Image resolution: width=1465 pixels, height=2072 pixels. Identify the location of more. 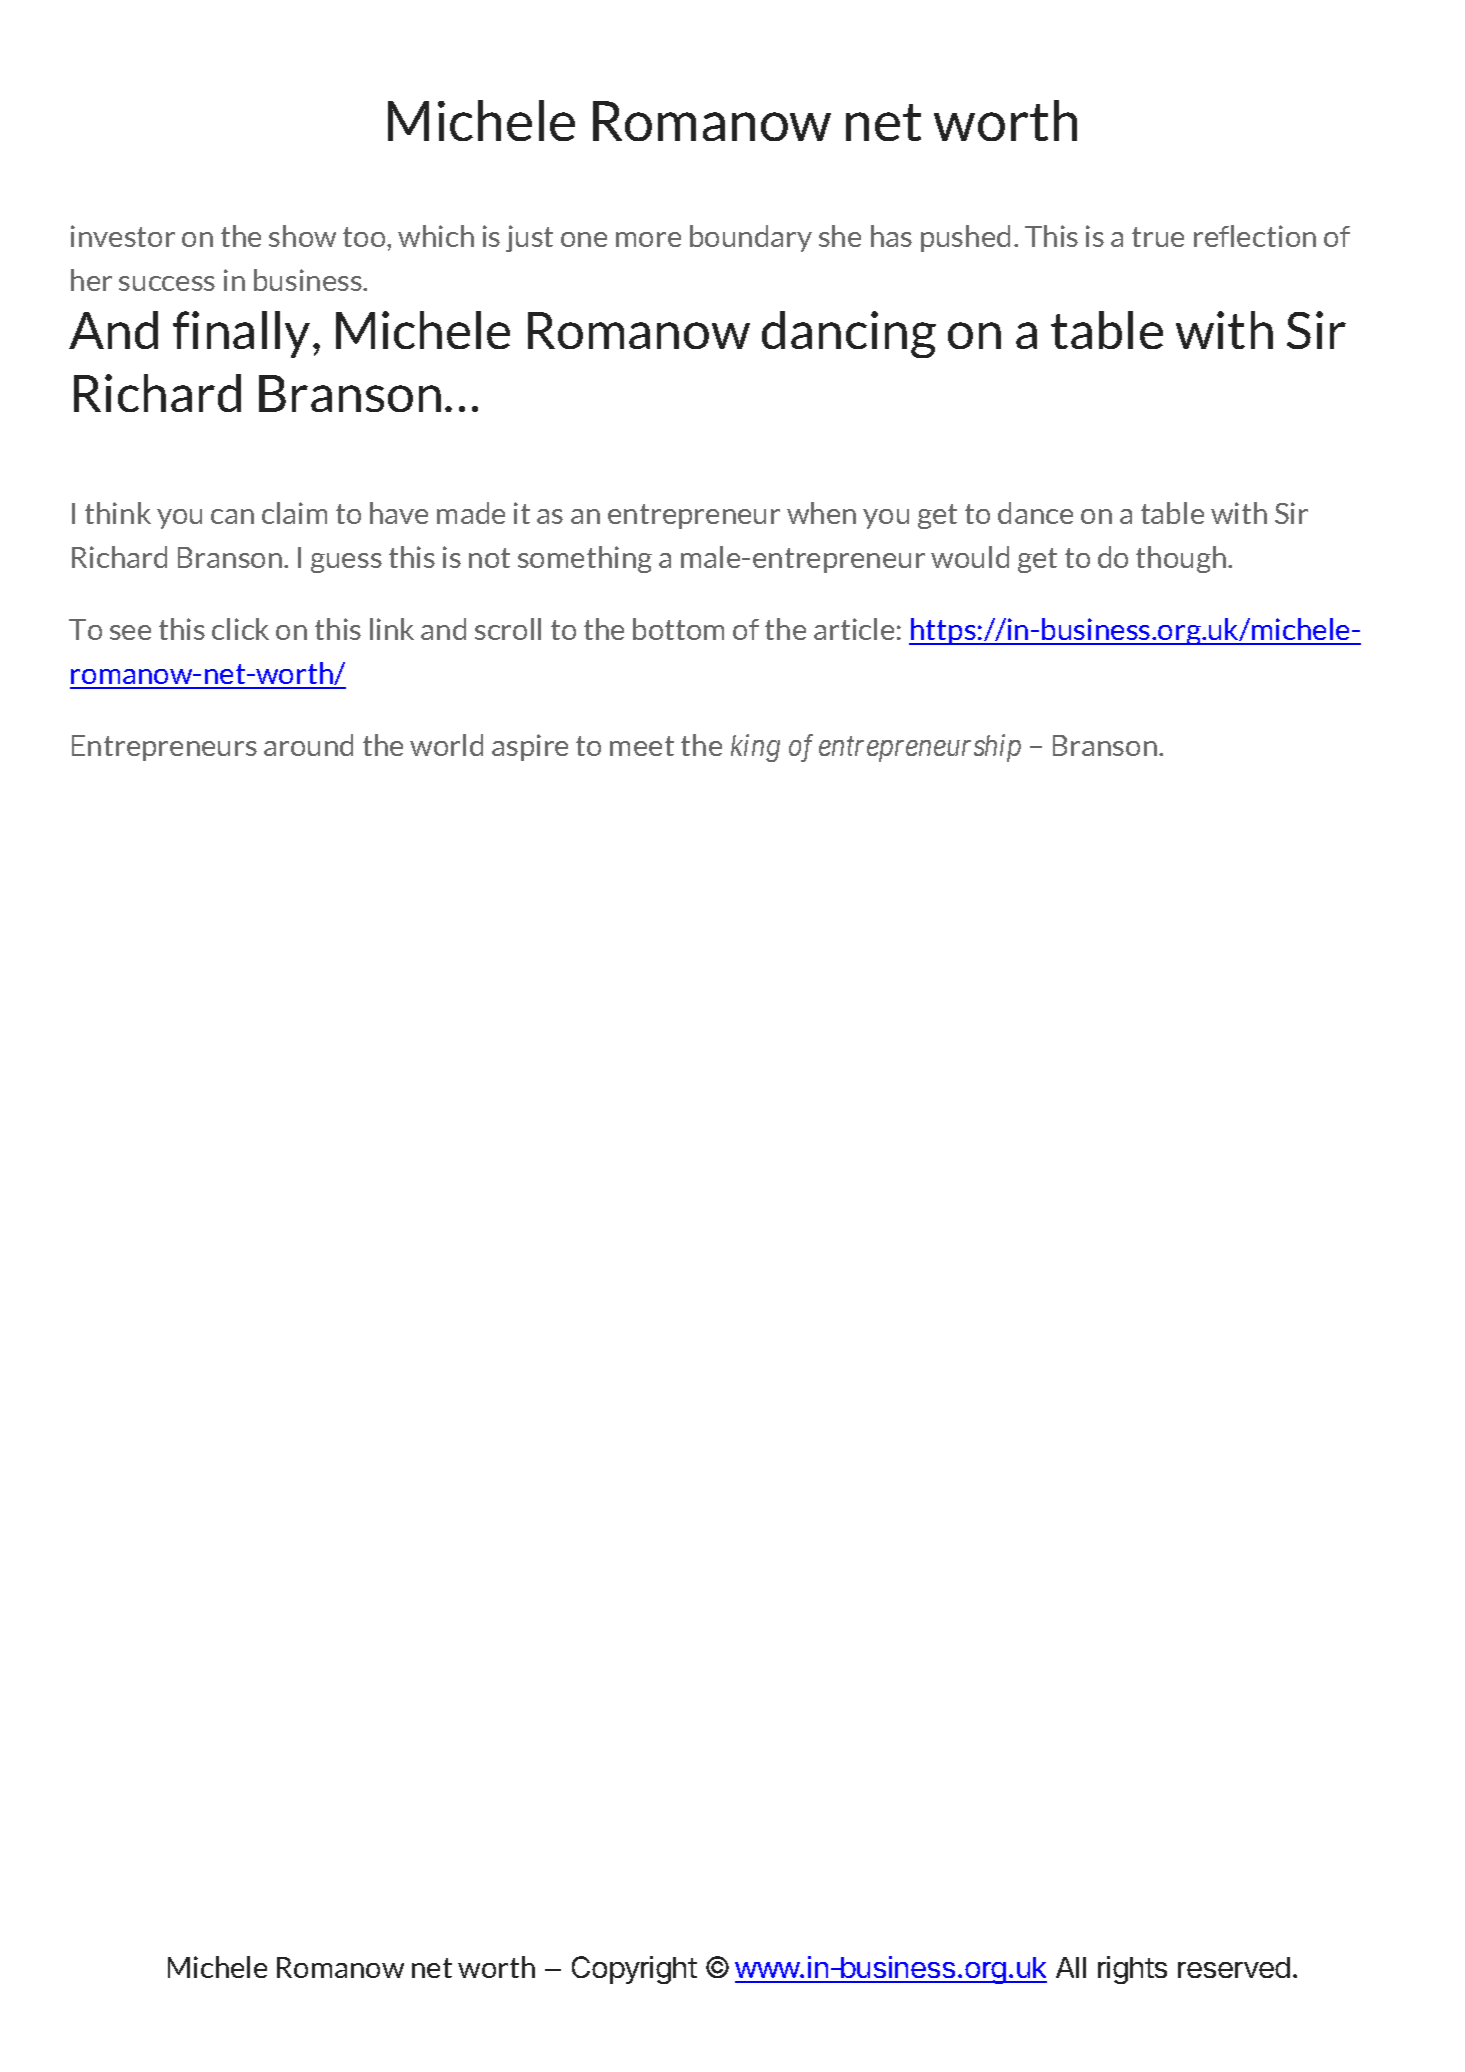
(648, 239).
